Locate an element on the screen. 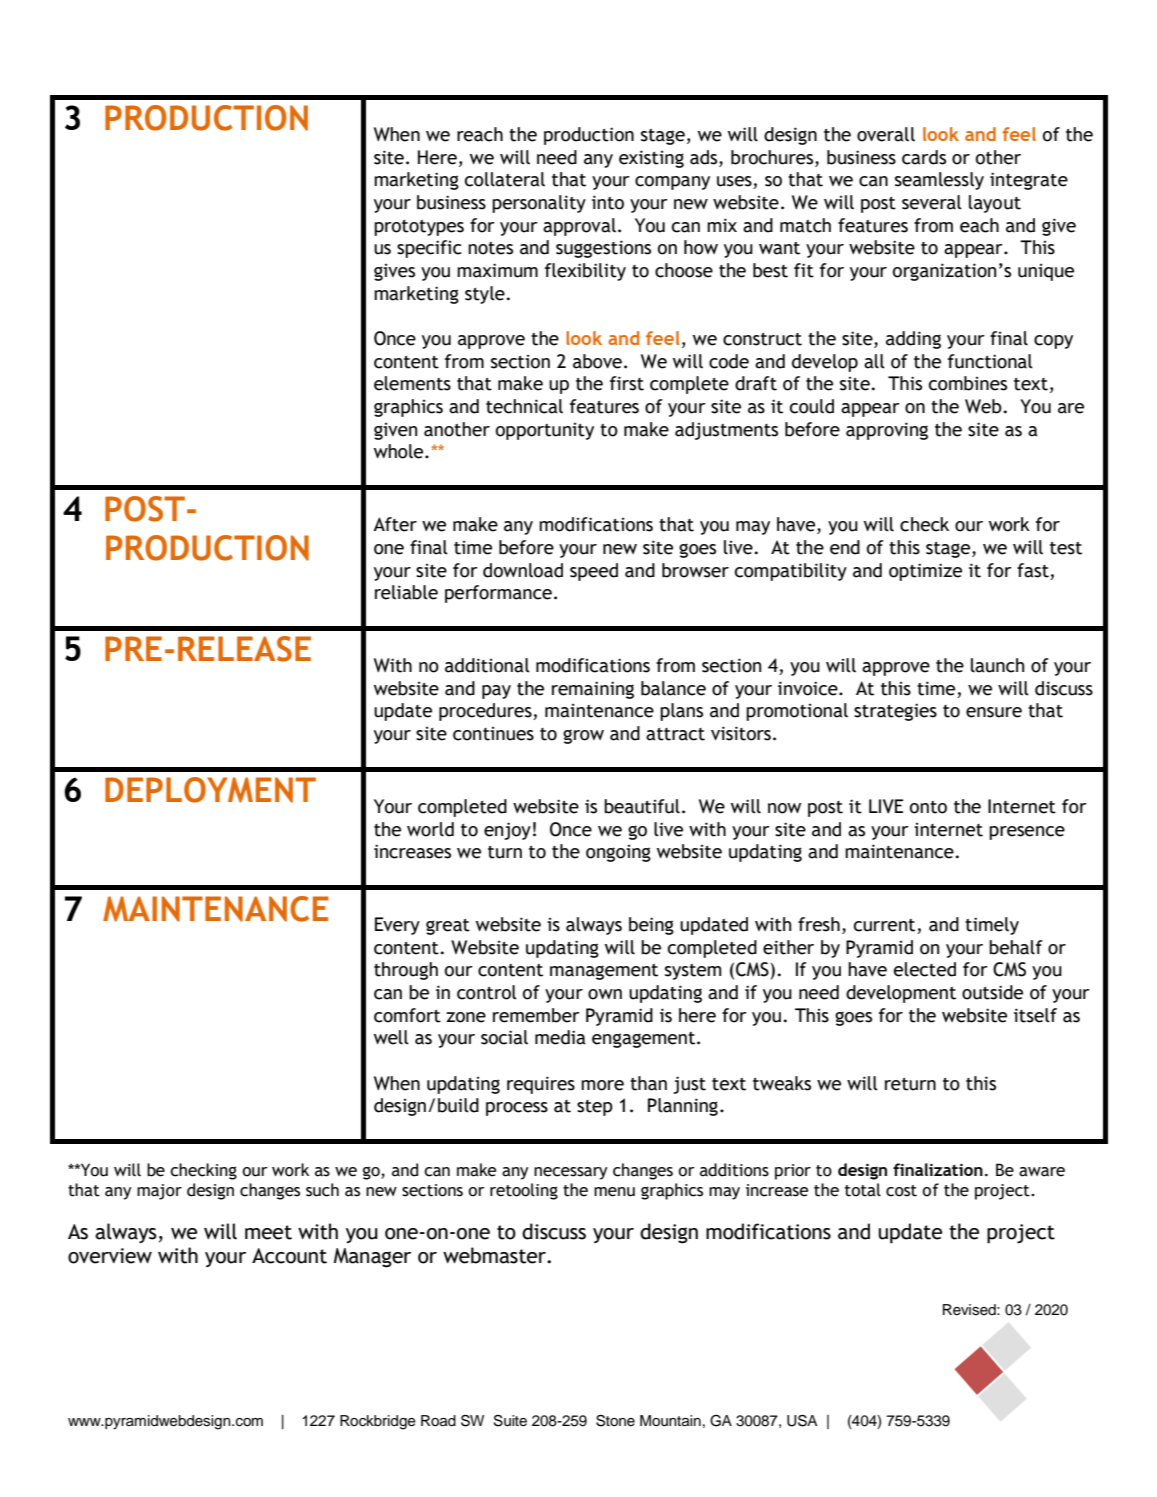 The height and width of the screenshot is (1497, 1157). through is located at coordinates (406, 971).
